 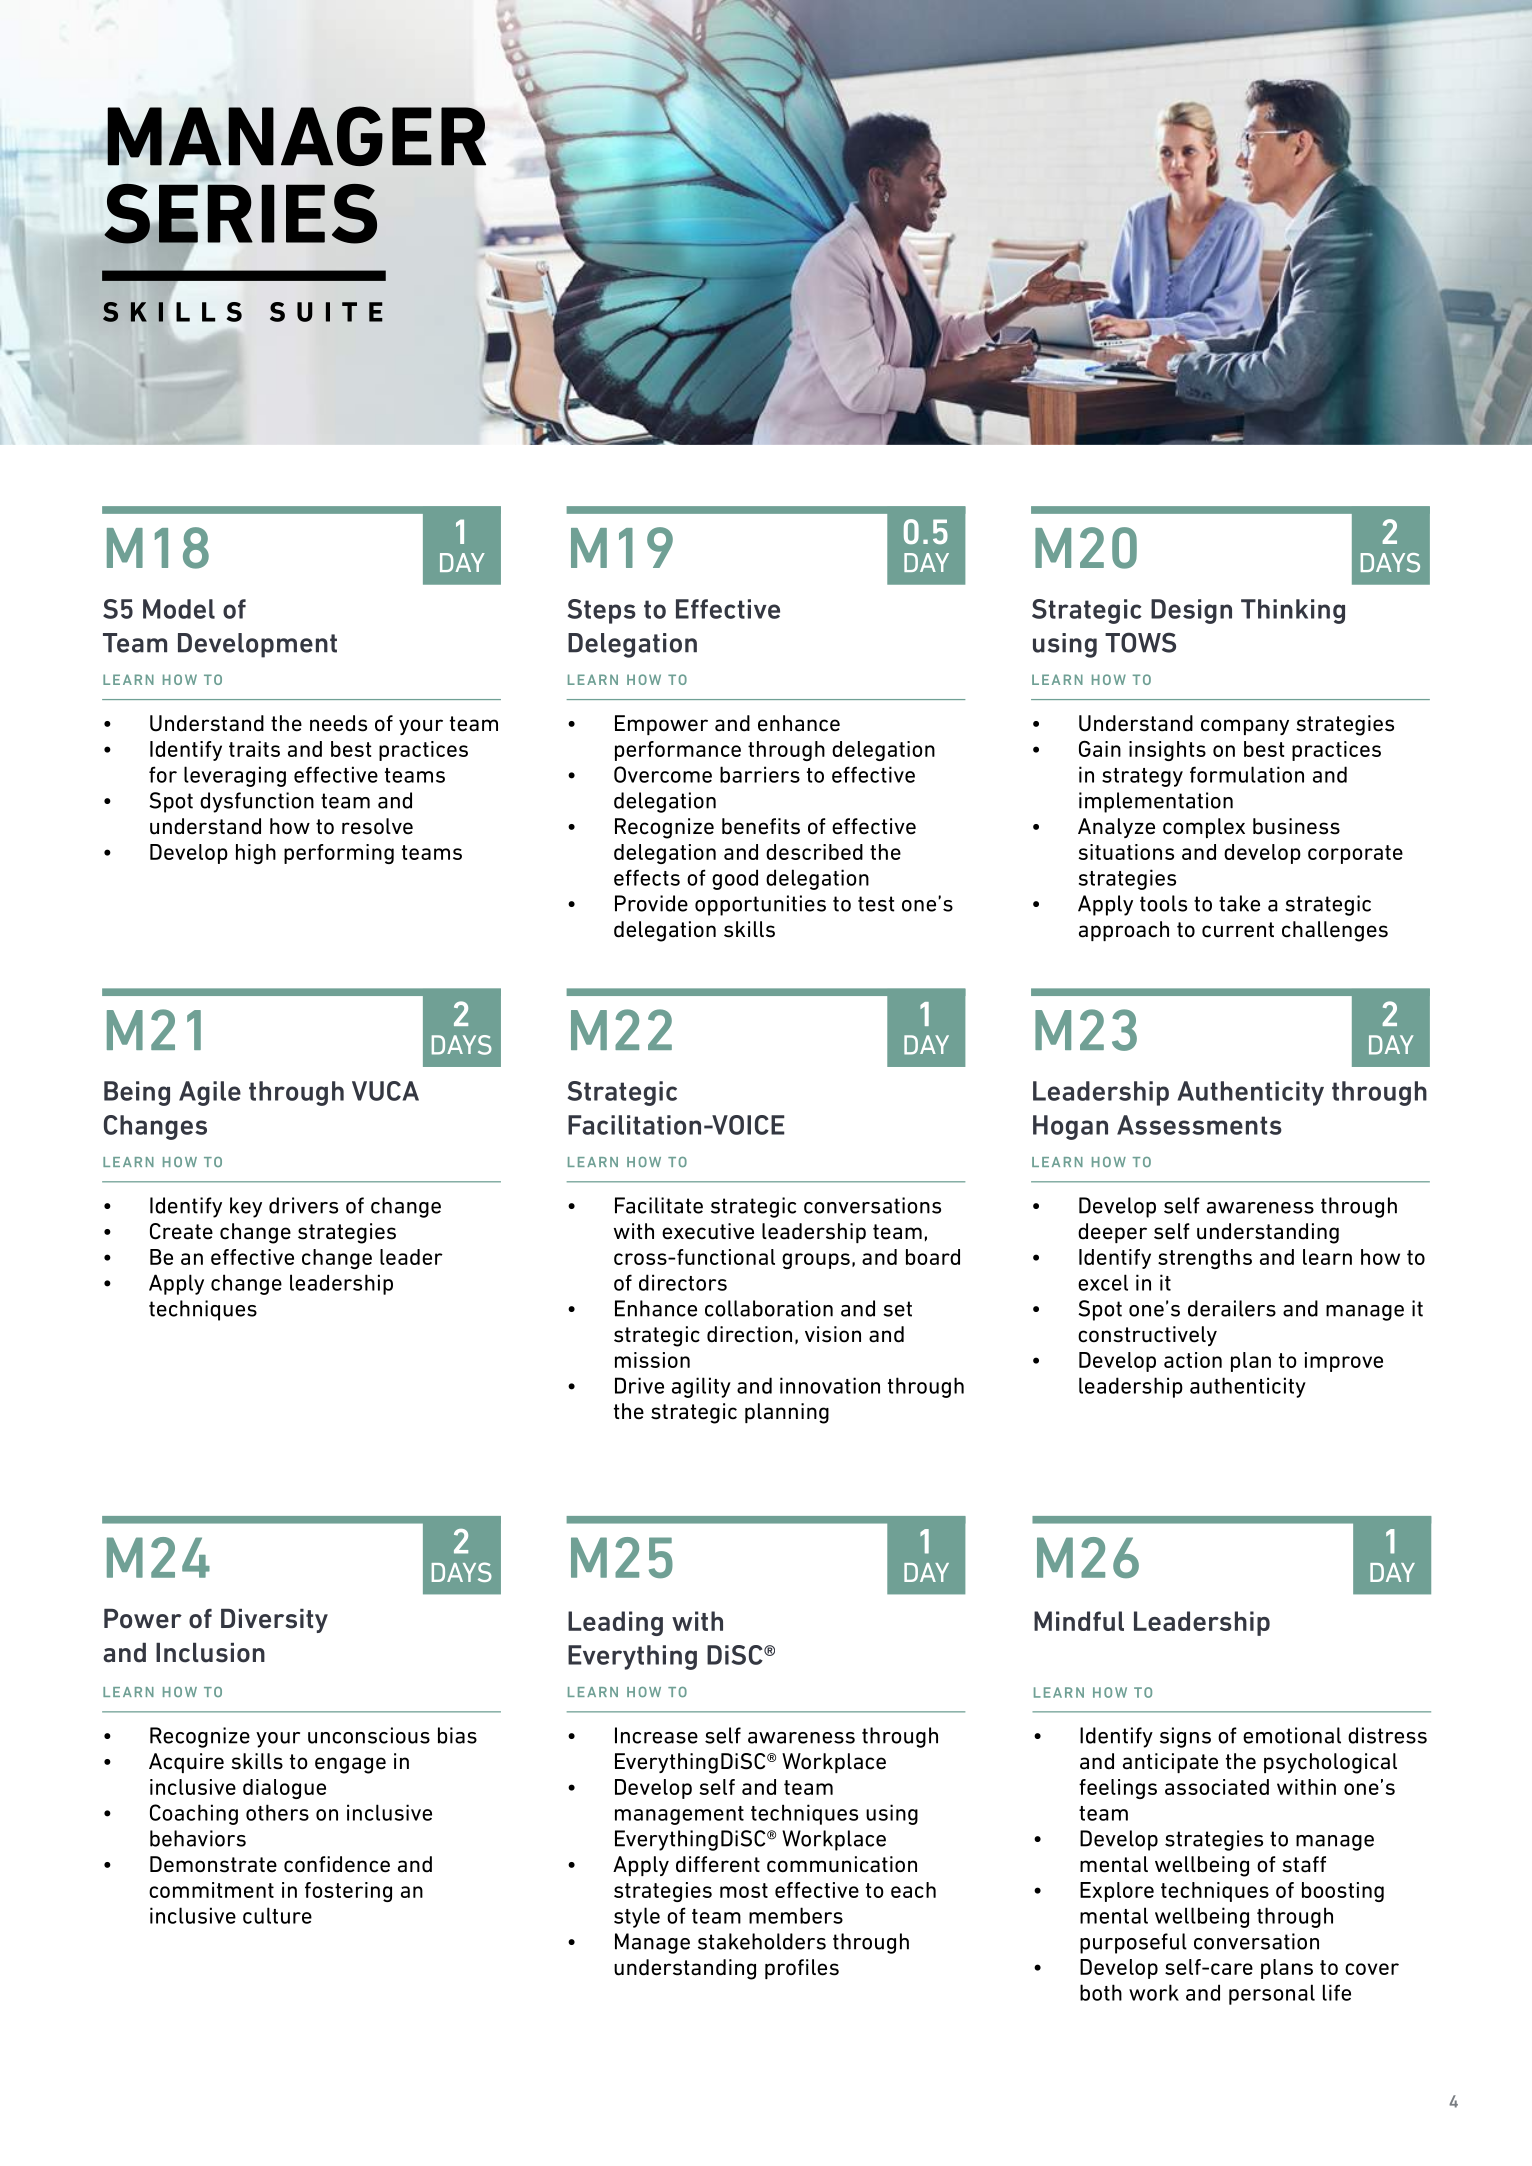 What do you see at coordinates (326, 312) in the screenshot?
I see `SUITE` at bounding box center [326, 312].
